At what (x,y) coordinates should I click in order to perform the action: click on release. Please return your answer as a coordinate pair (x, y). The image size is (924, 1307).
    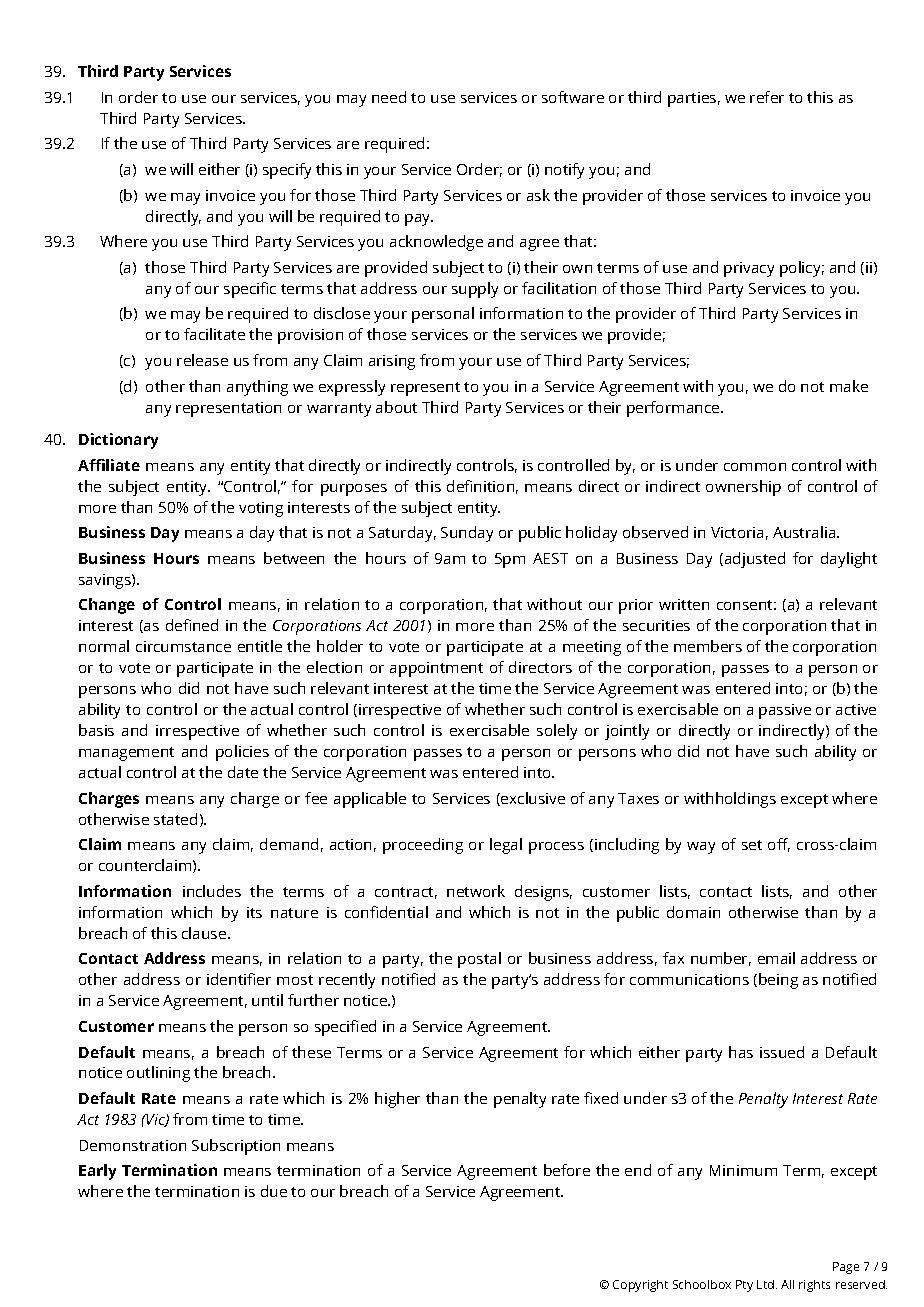
    Looking at the image, I should click on (202, 360).
